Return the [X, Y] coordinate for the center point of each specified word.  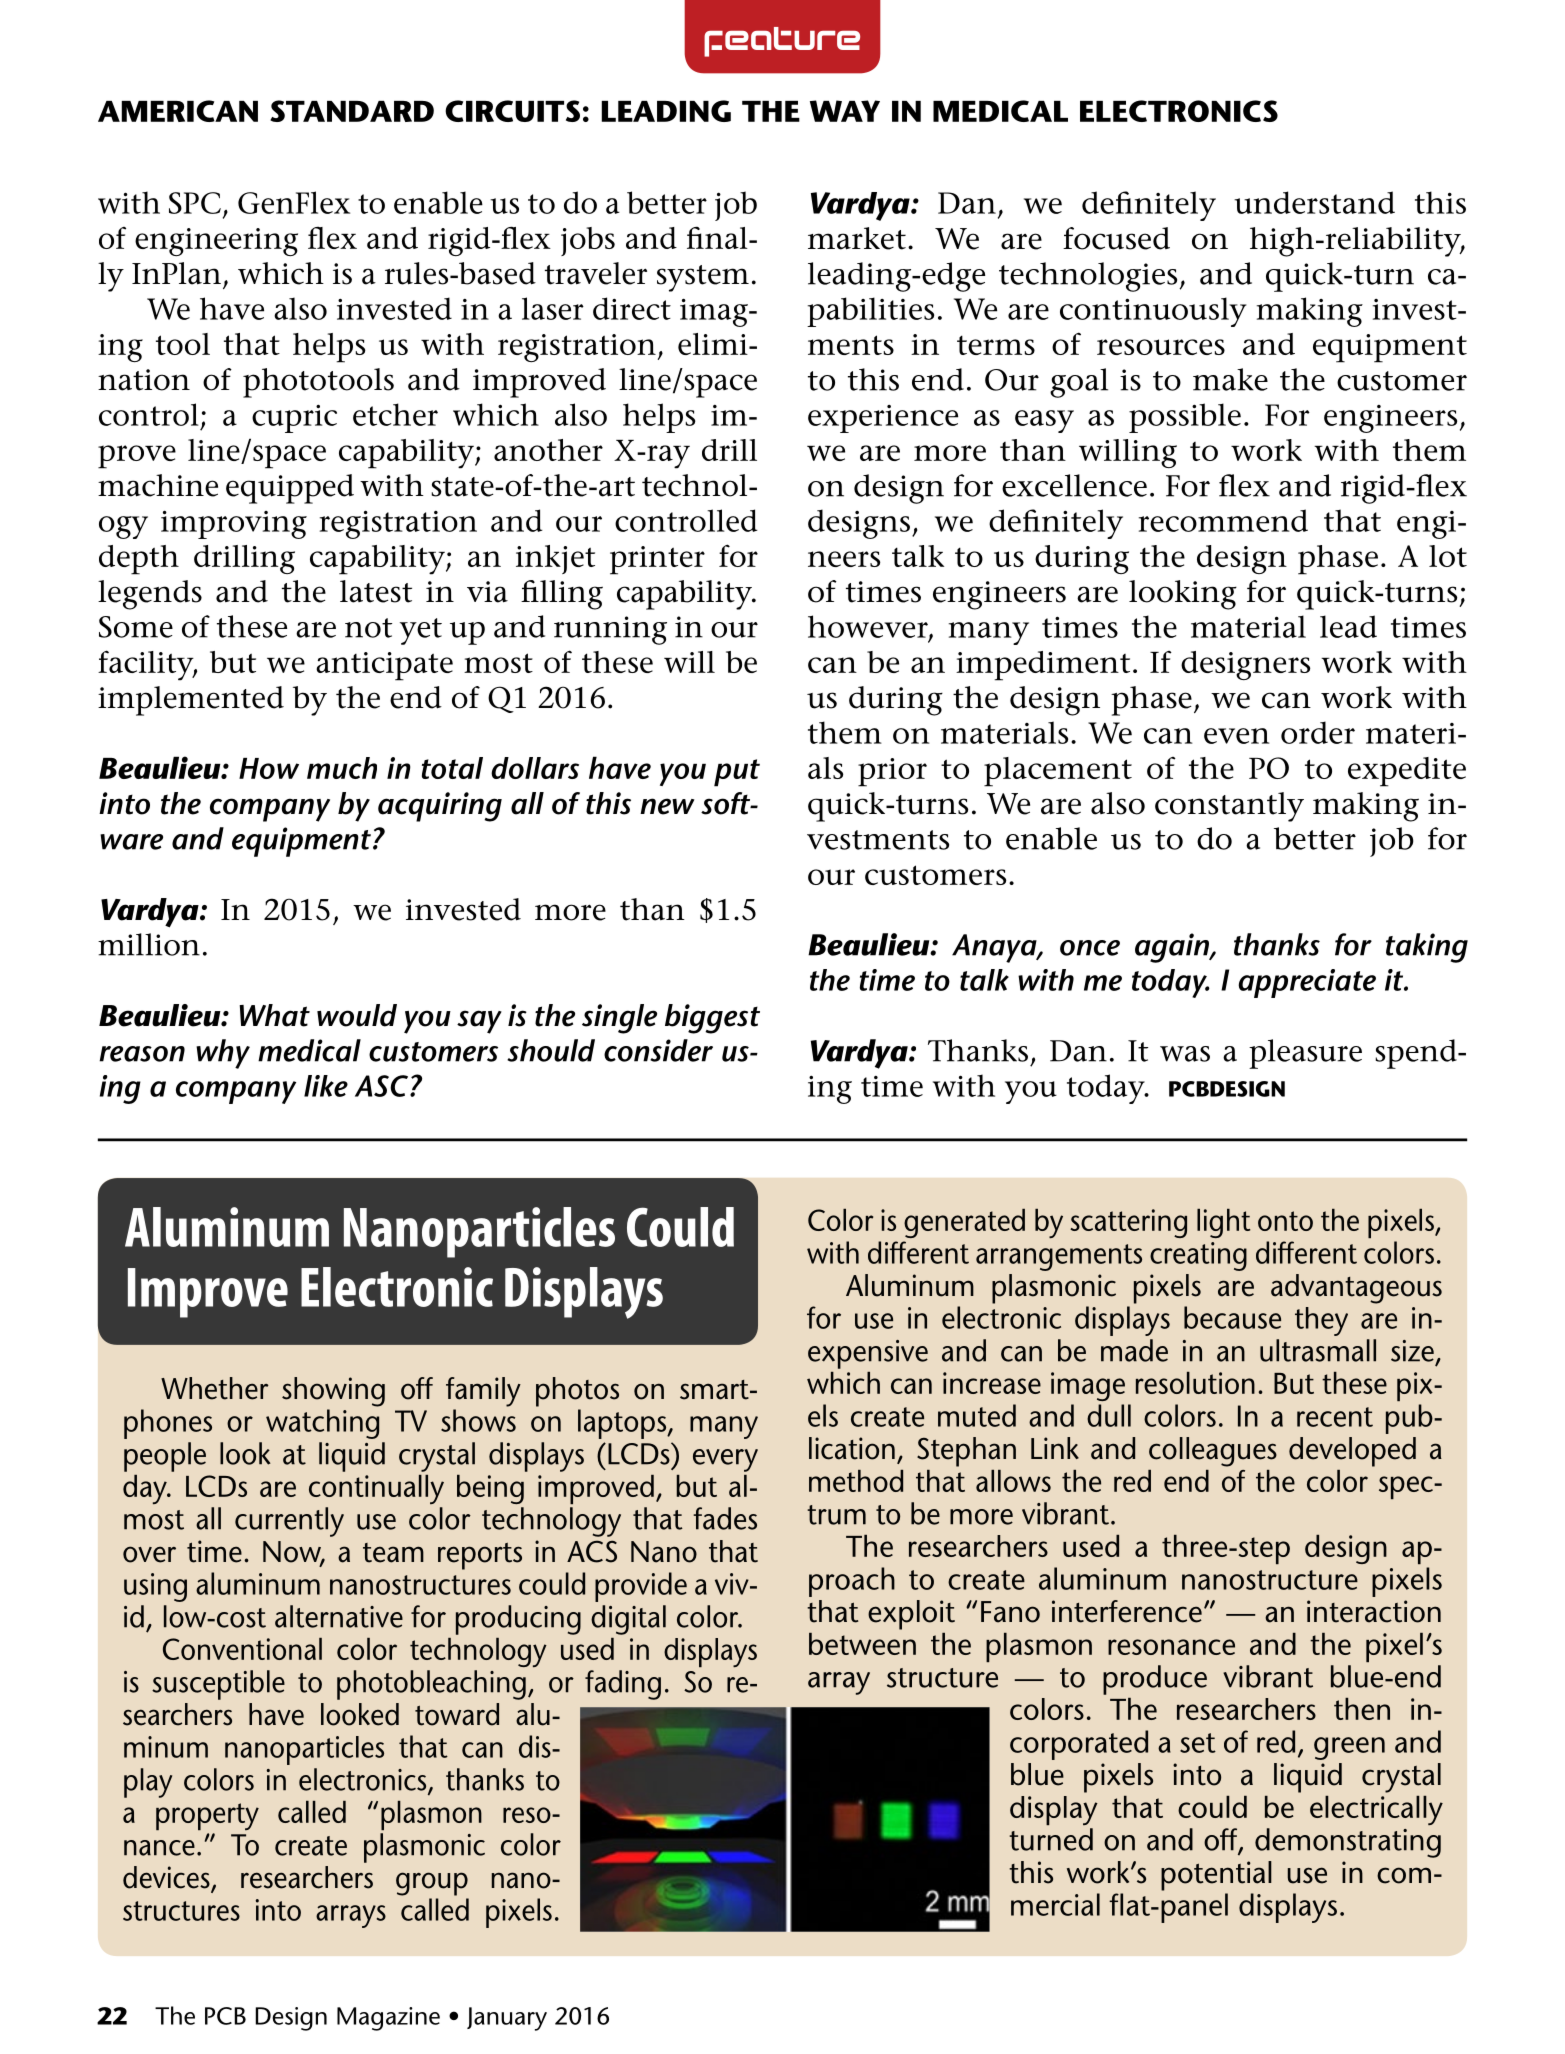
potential [1216, 1876]
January [507, 2019]
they [1321, 1321]
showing [333, 1392]
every [725, 1460]
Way [845, 111]
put [737, 773]
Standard [352, 111]
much [342, 768]
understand [1314, 202]
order [1318, 732]
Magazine [388, 2019]
